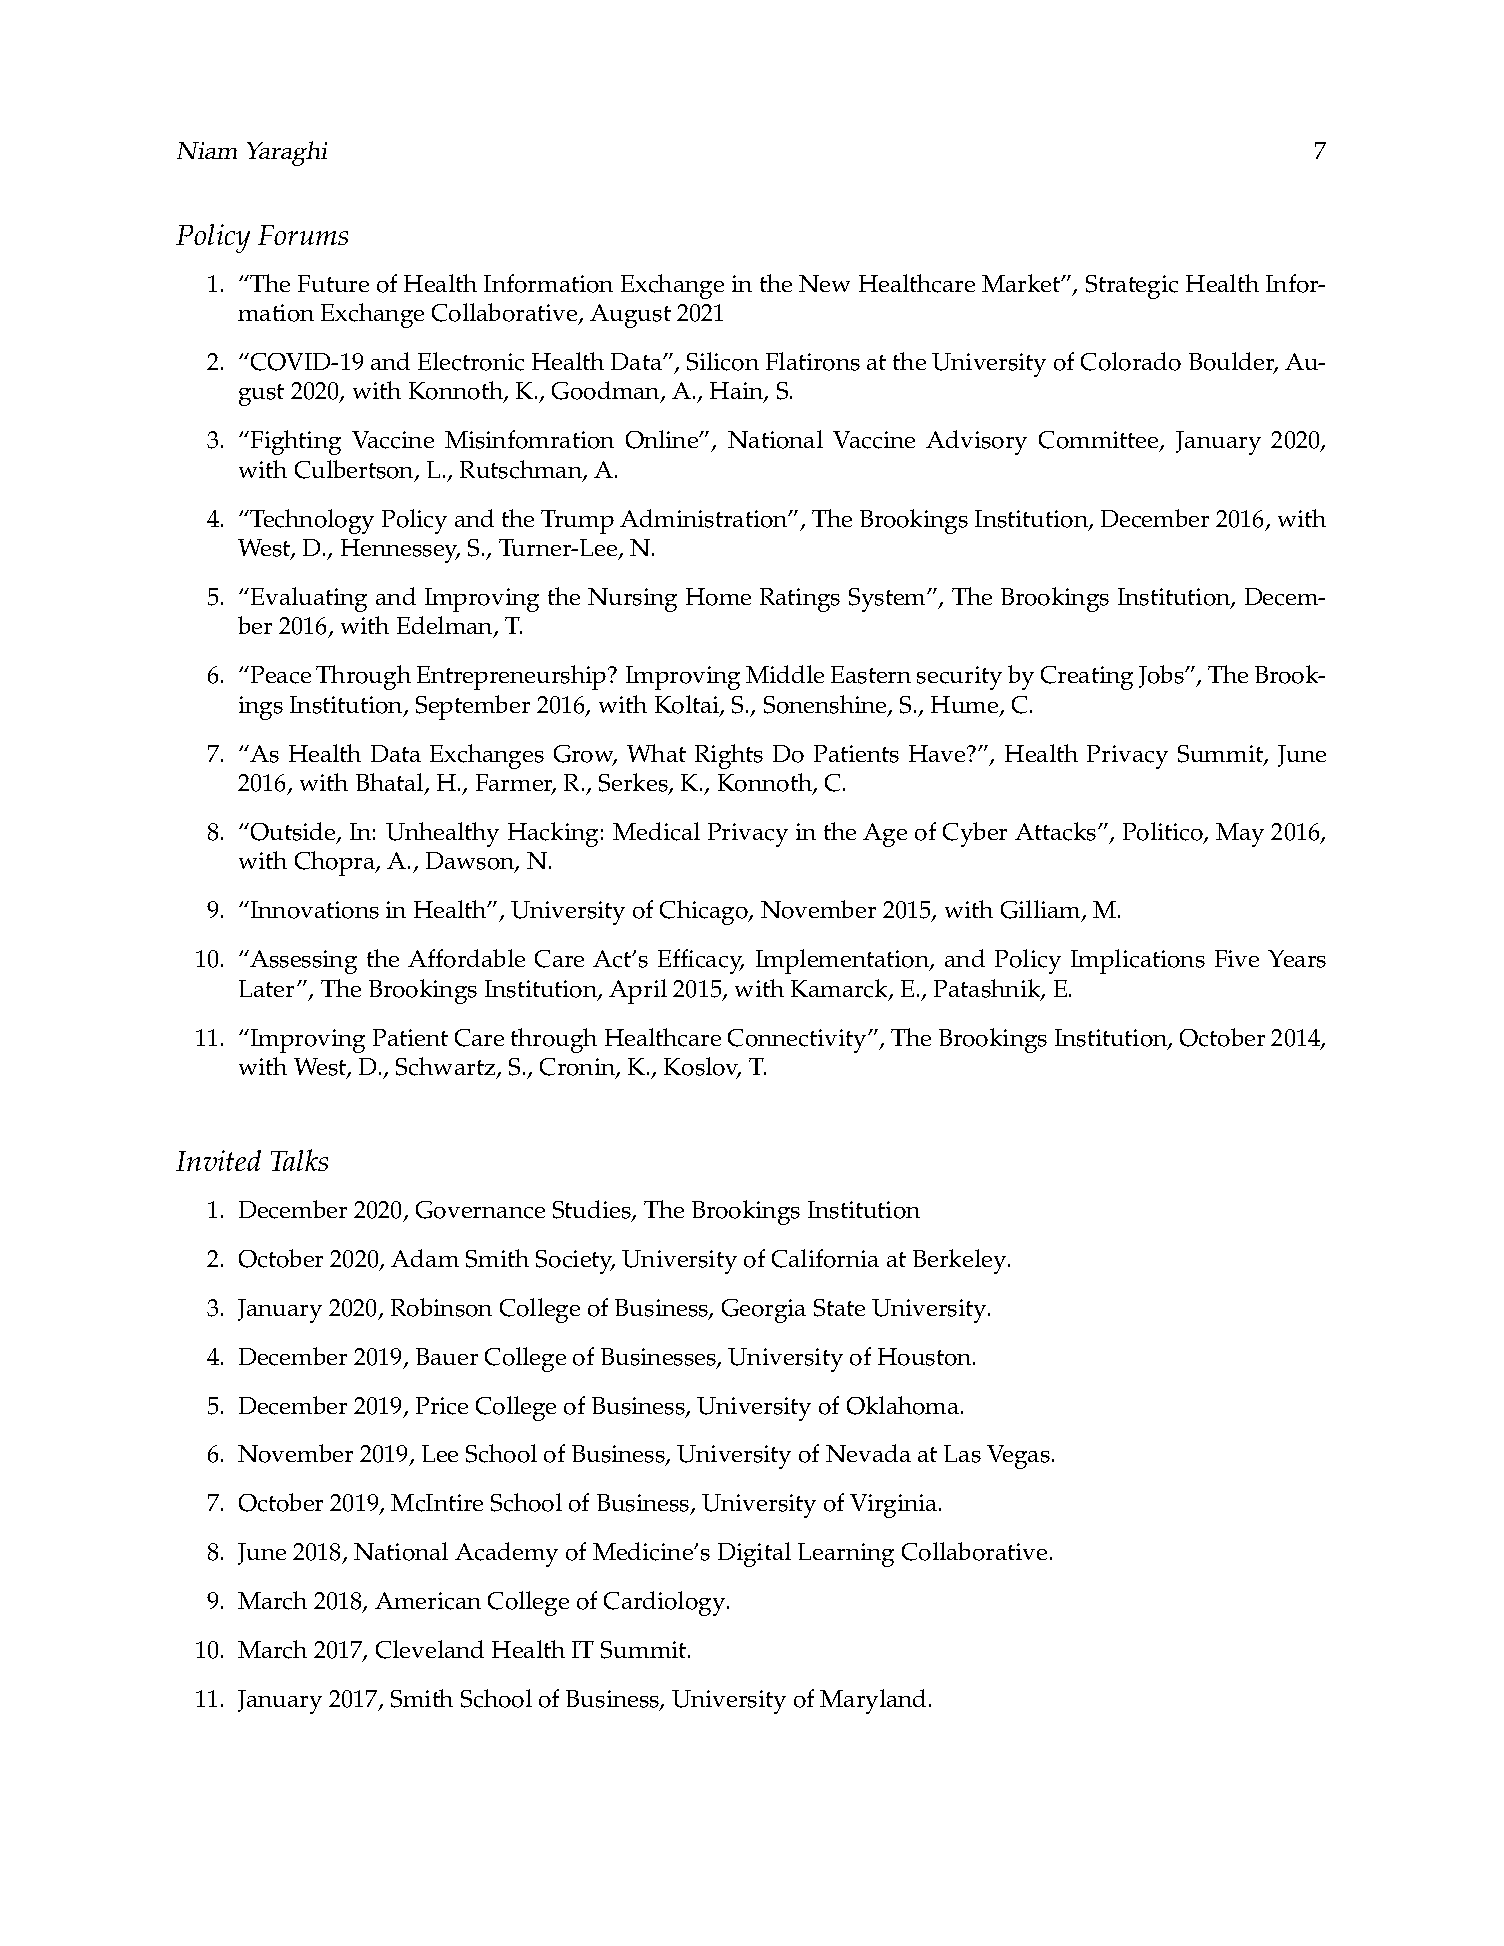  I want to click on New, so click(824, 283).
